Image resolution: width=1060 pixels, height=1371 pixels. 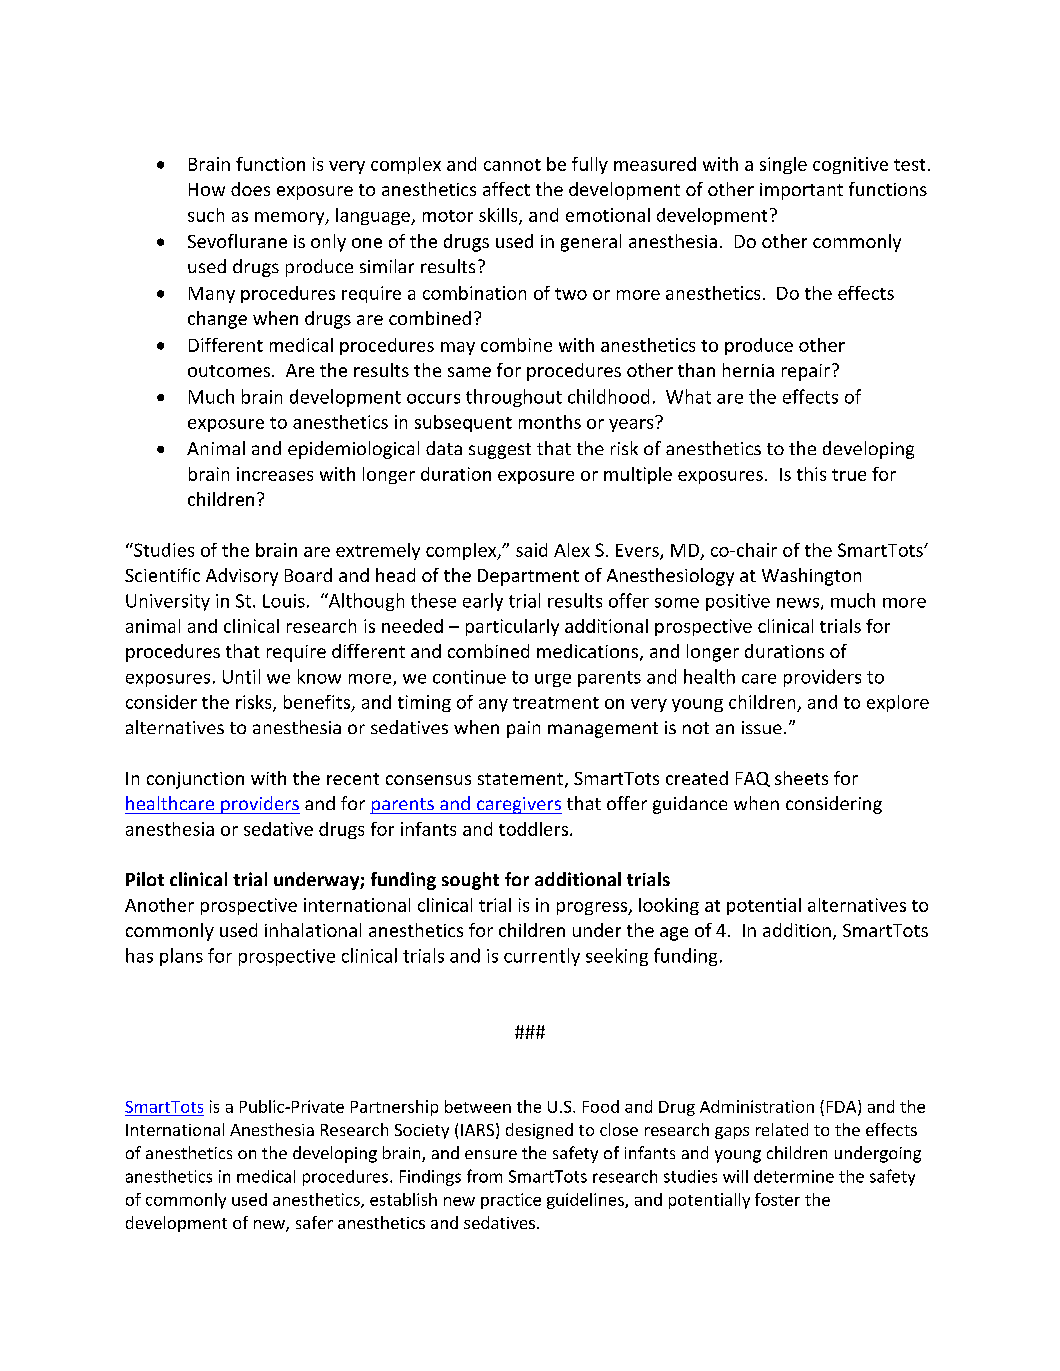 I want to click on affect, so click(x=506, y=189).
